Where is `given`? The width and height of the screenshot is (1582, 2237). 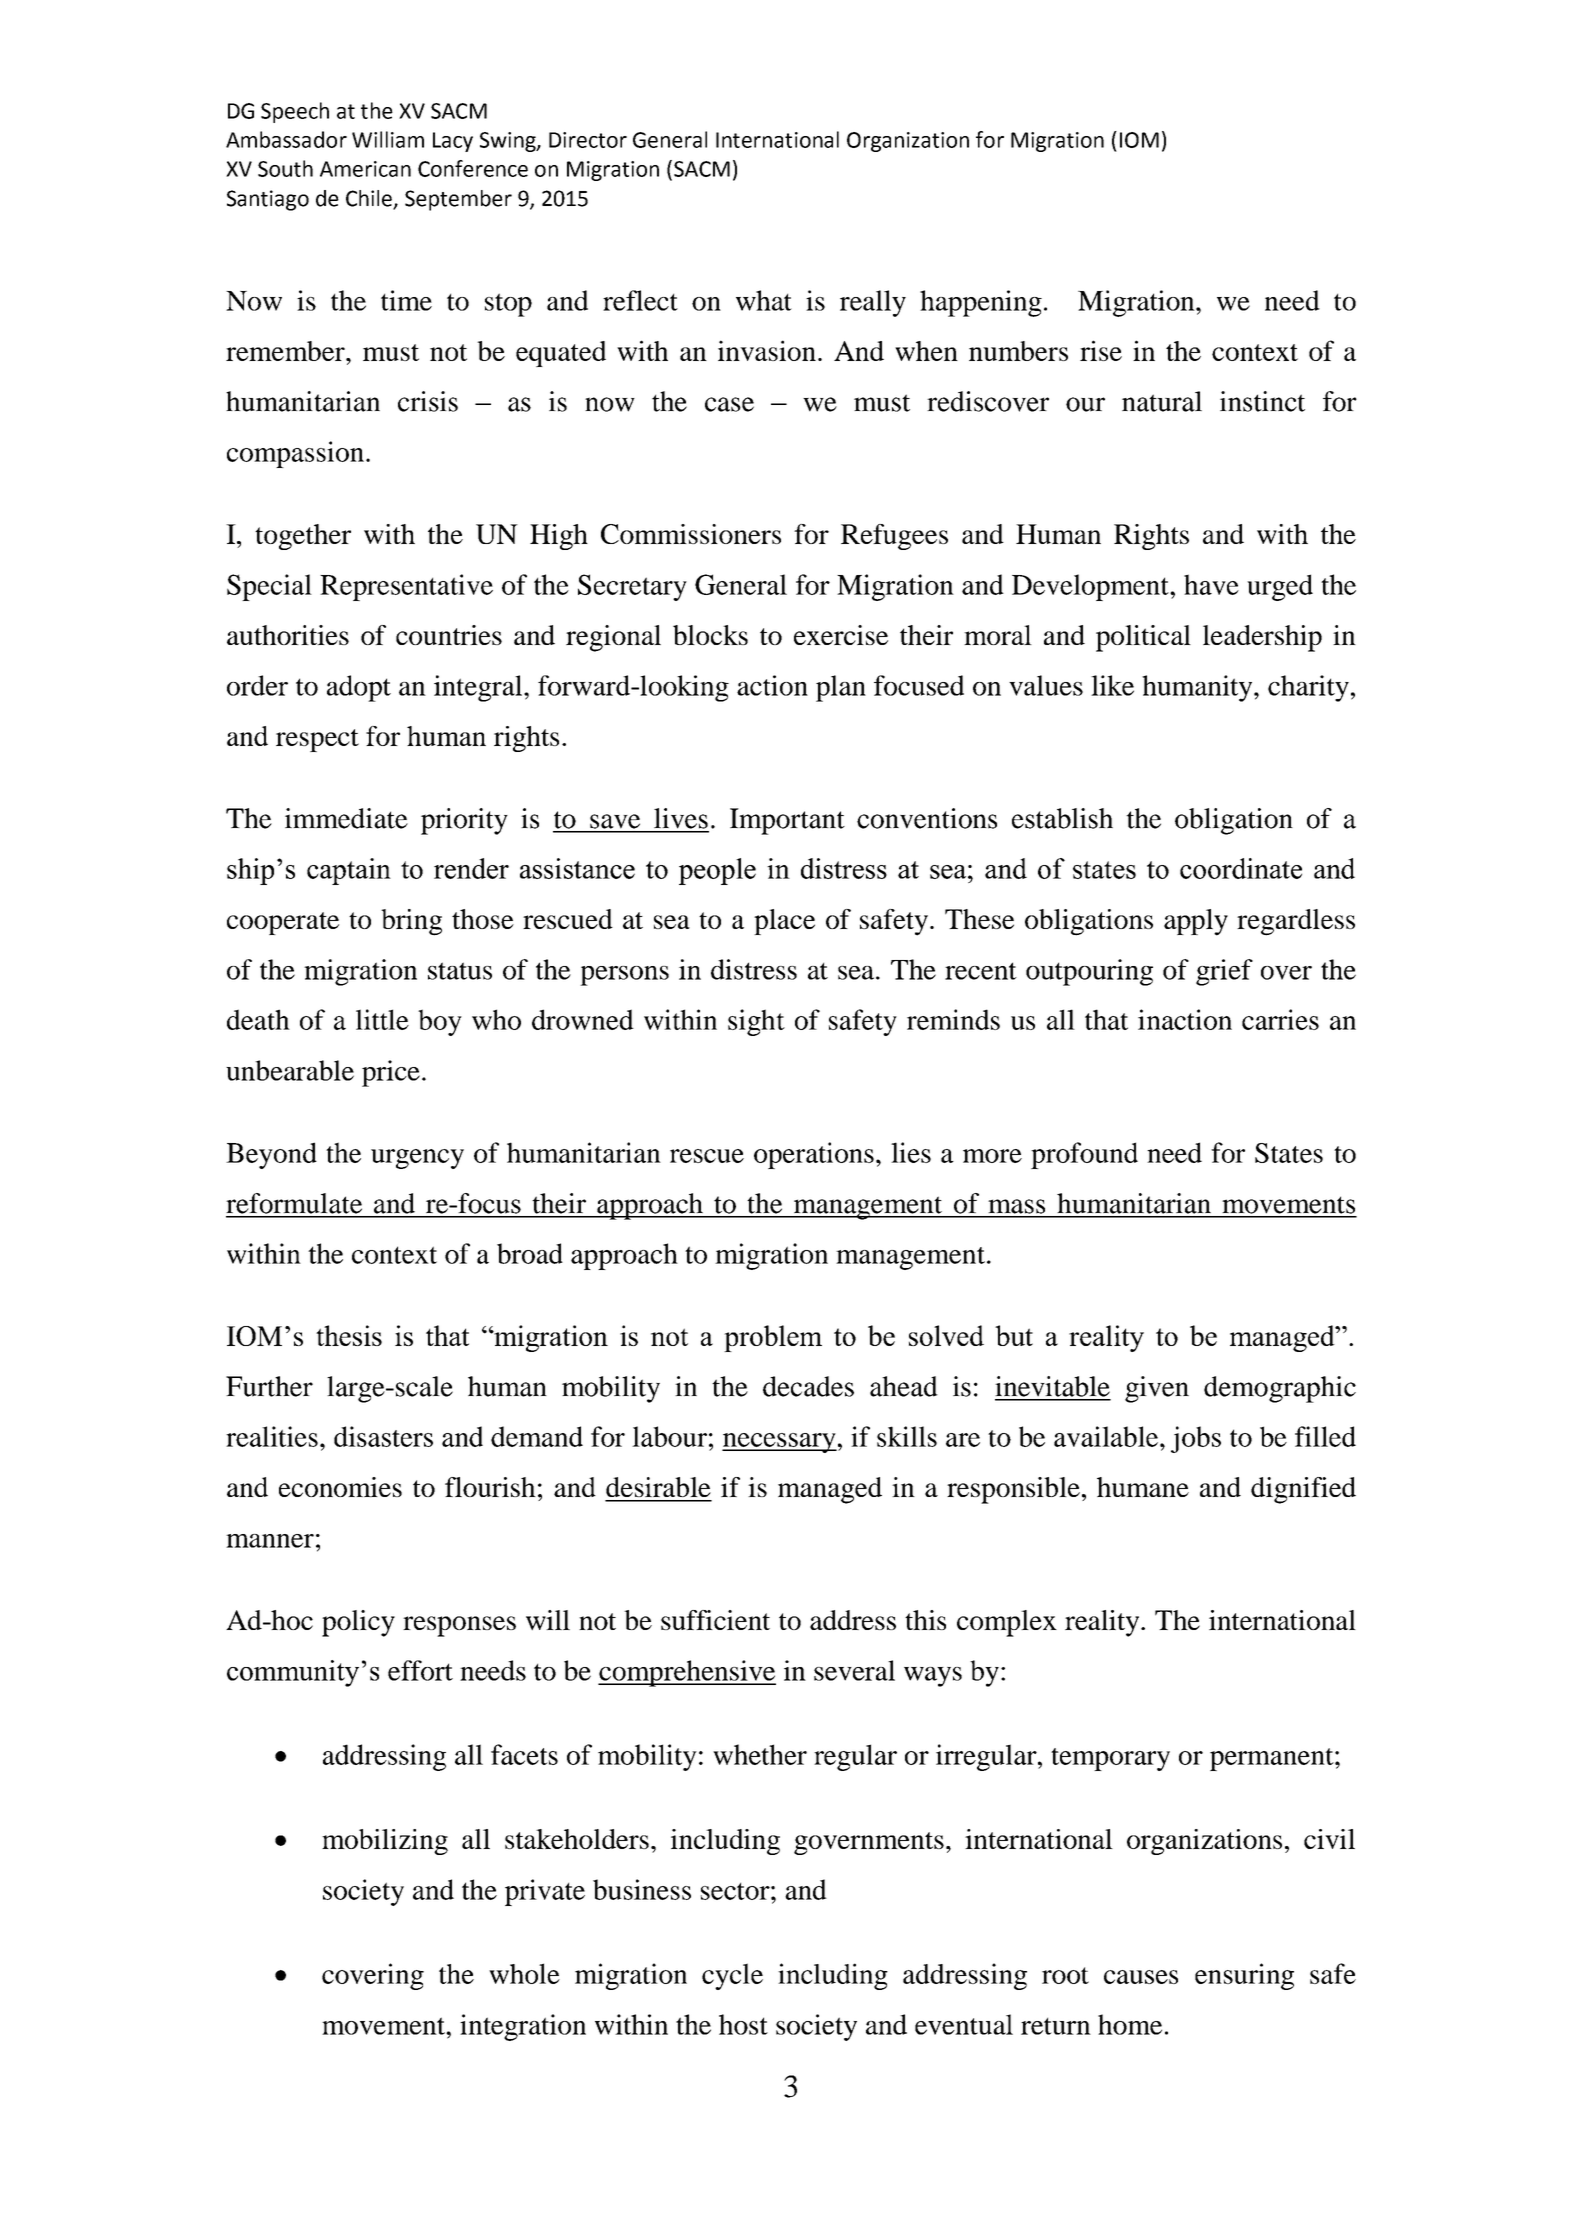 given is located at coordinates (1157, 1389).
